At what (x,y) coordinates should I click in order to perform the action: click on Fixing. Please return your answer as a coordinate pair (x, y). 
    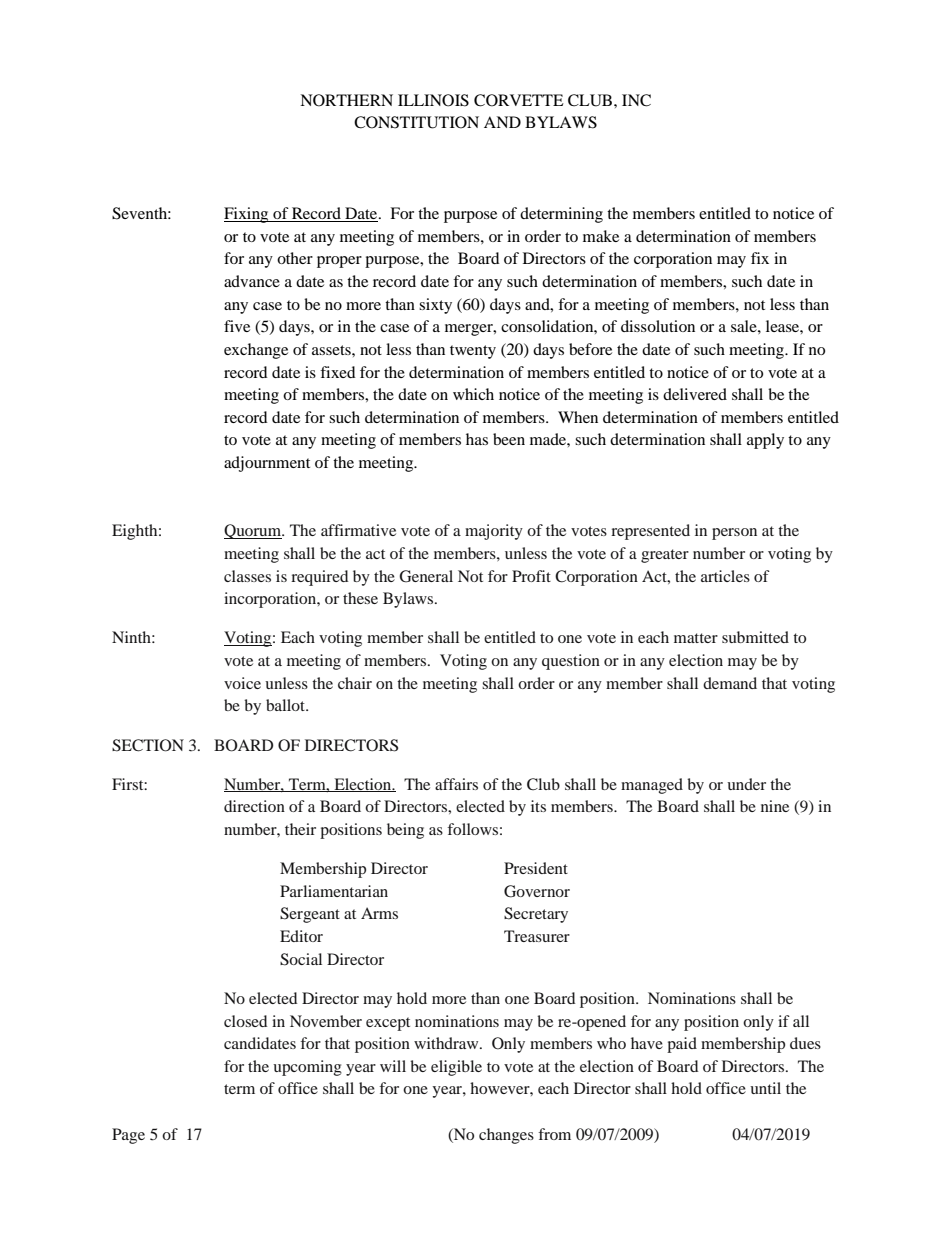
    Looking at the image, I should click on (247, 215).
